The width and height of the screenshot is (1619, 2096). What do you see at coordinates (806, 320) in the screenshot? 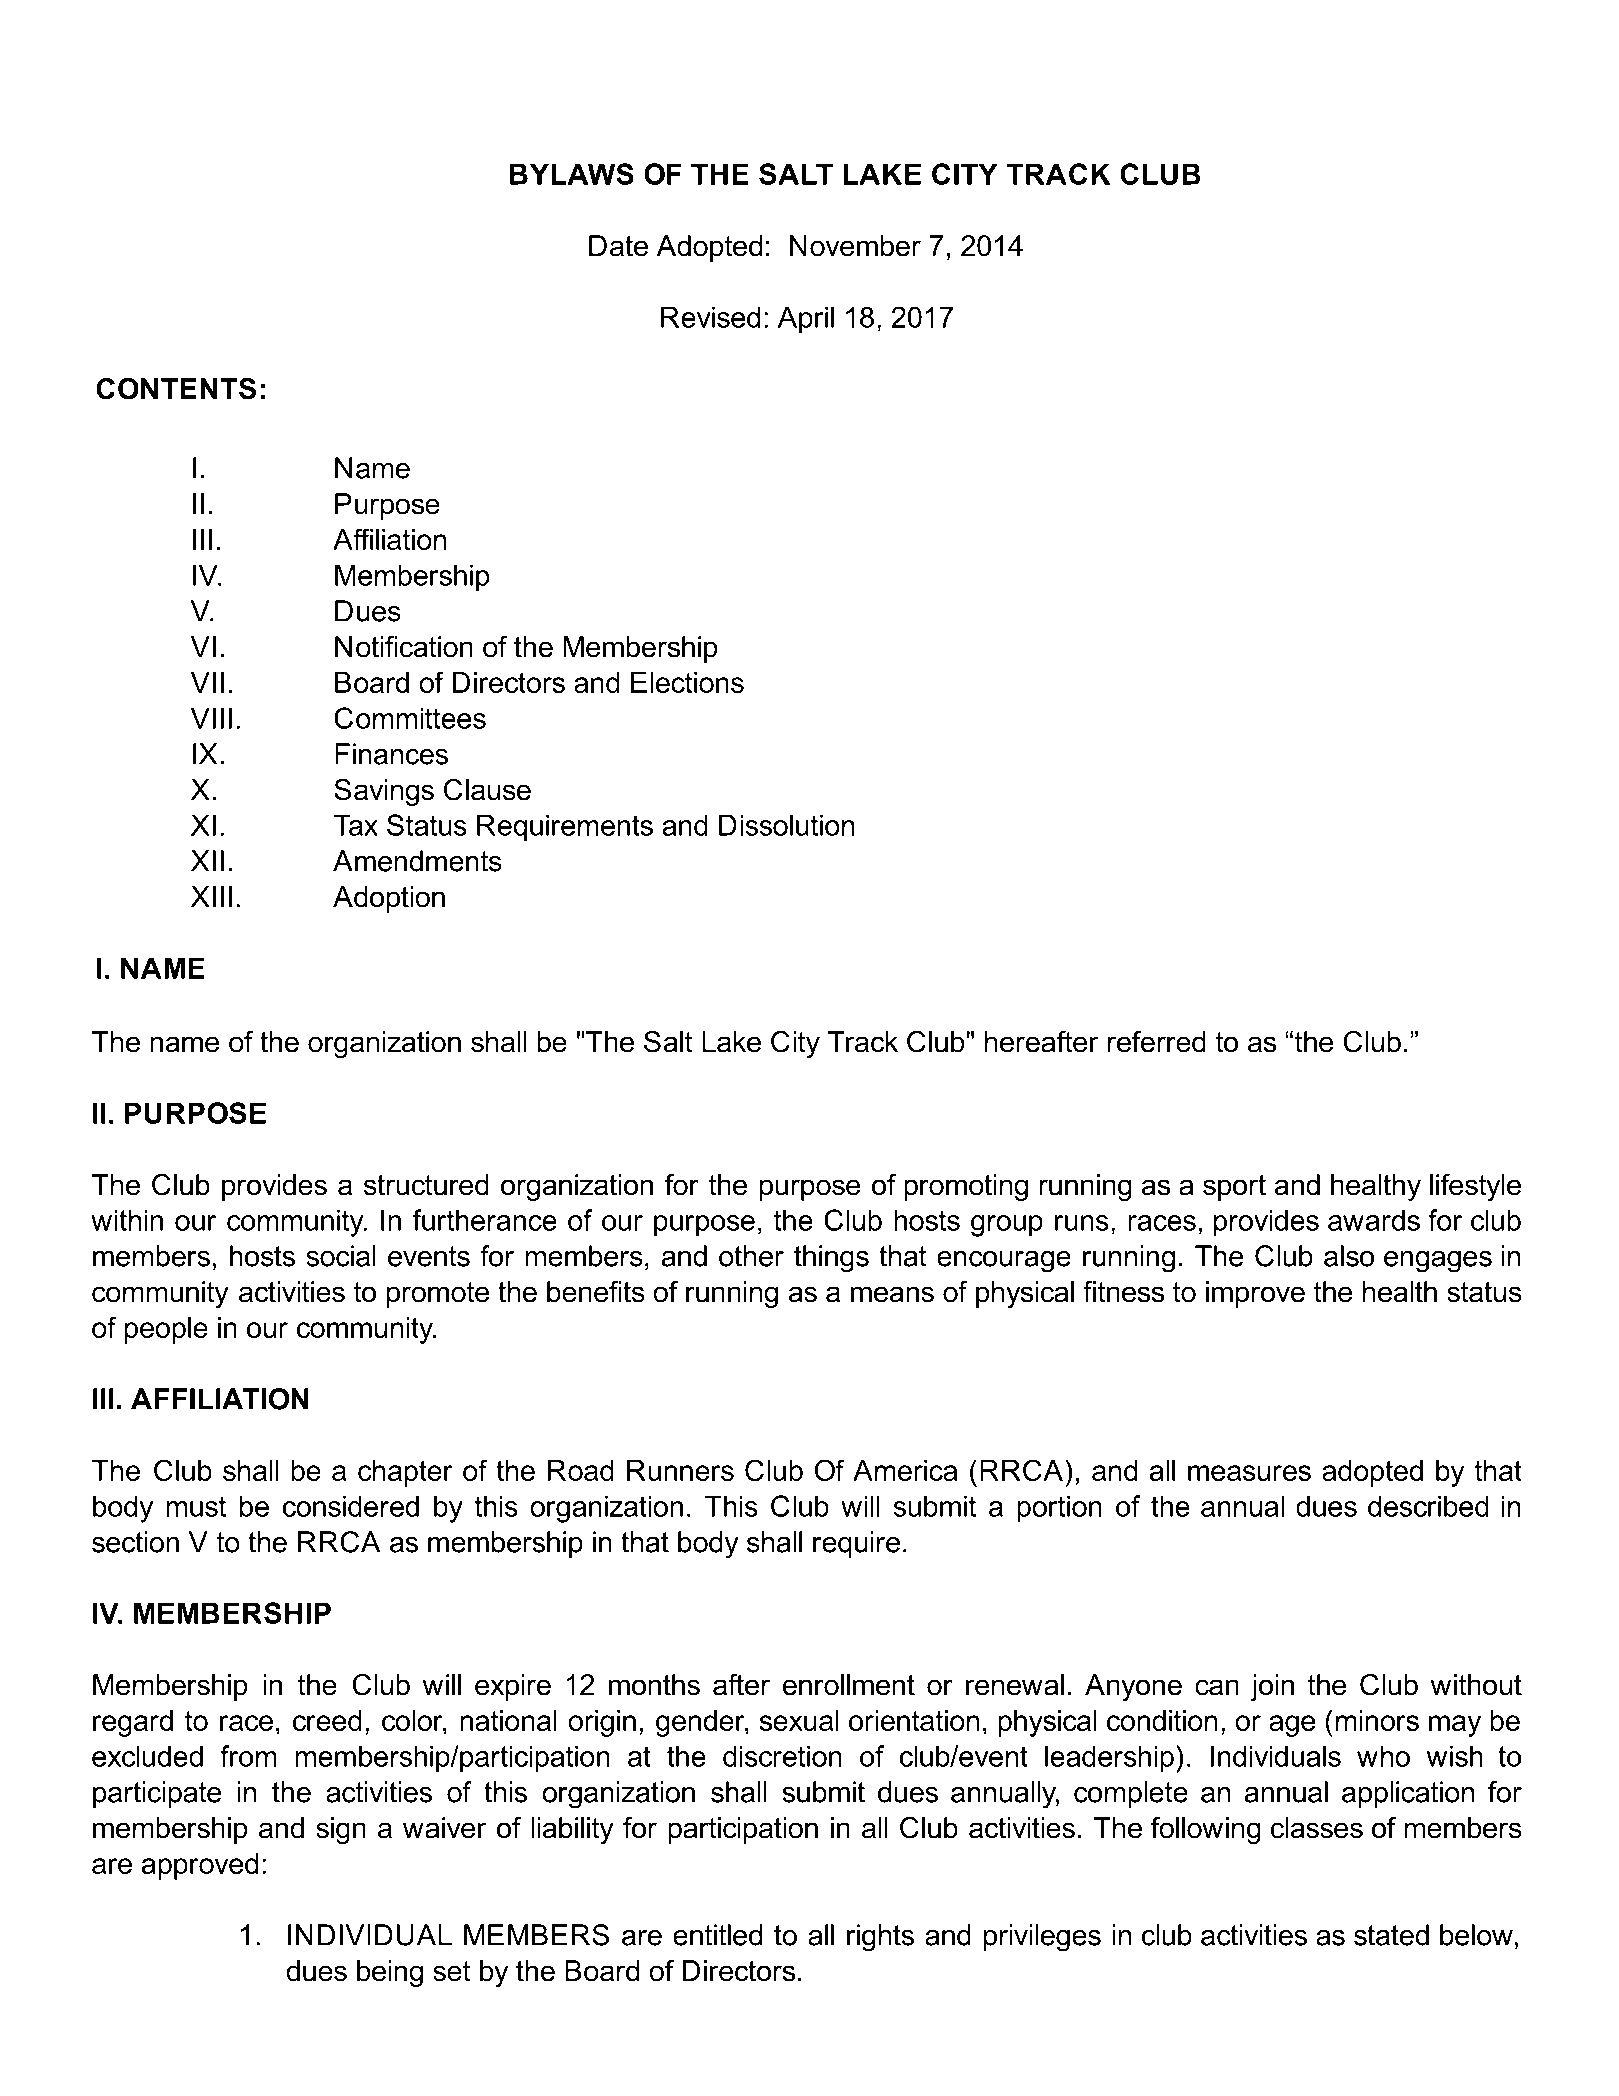
I see `April` at bounding box center [806, 320].
